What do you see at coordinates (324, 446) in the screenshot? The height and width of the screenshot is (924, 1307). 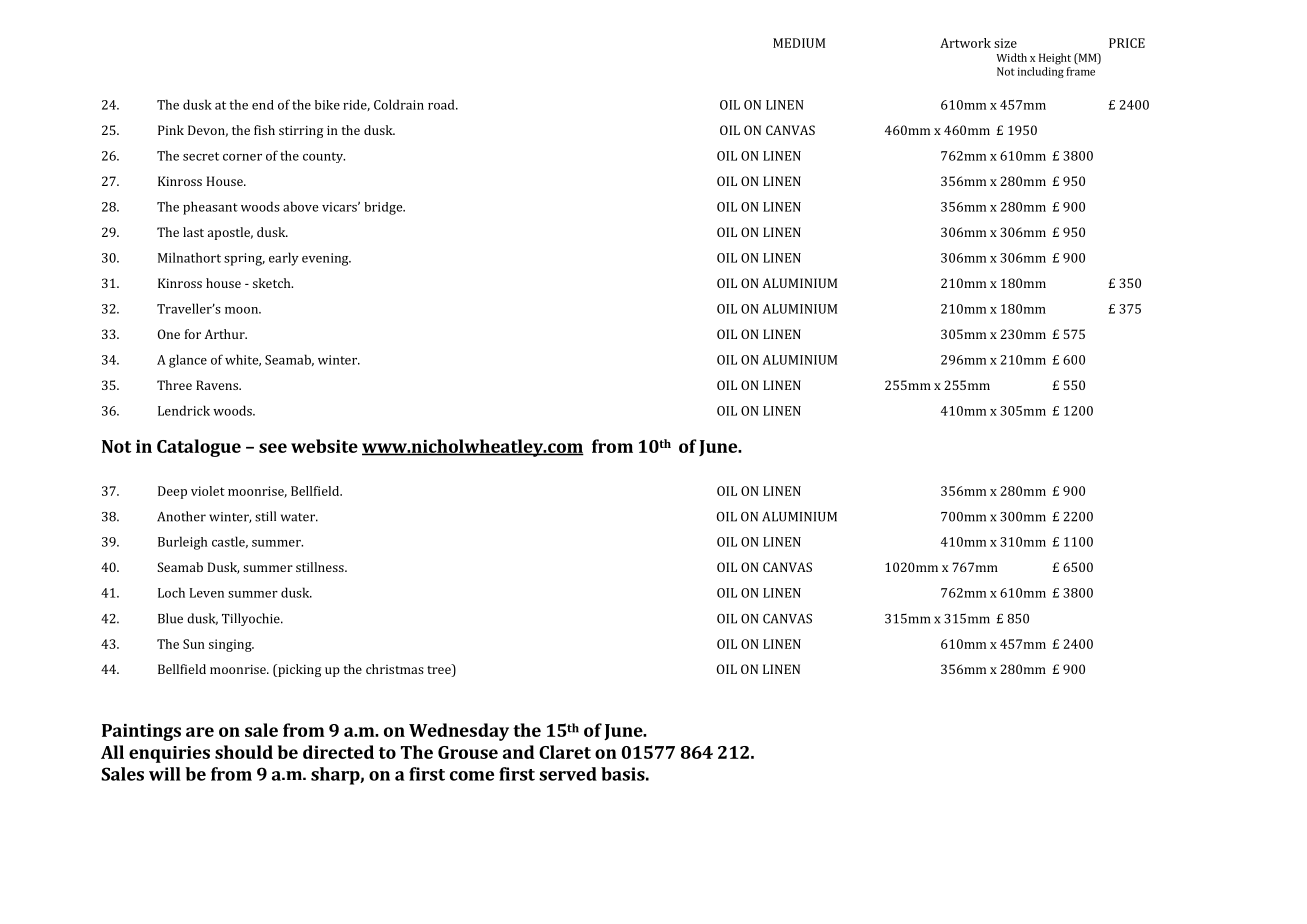 I see `website` at bounding box center [324, 446].
